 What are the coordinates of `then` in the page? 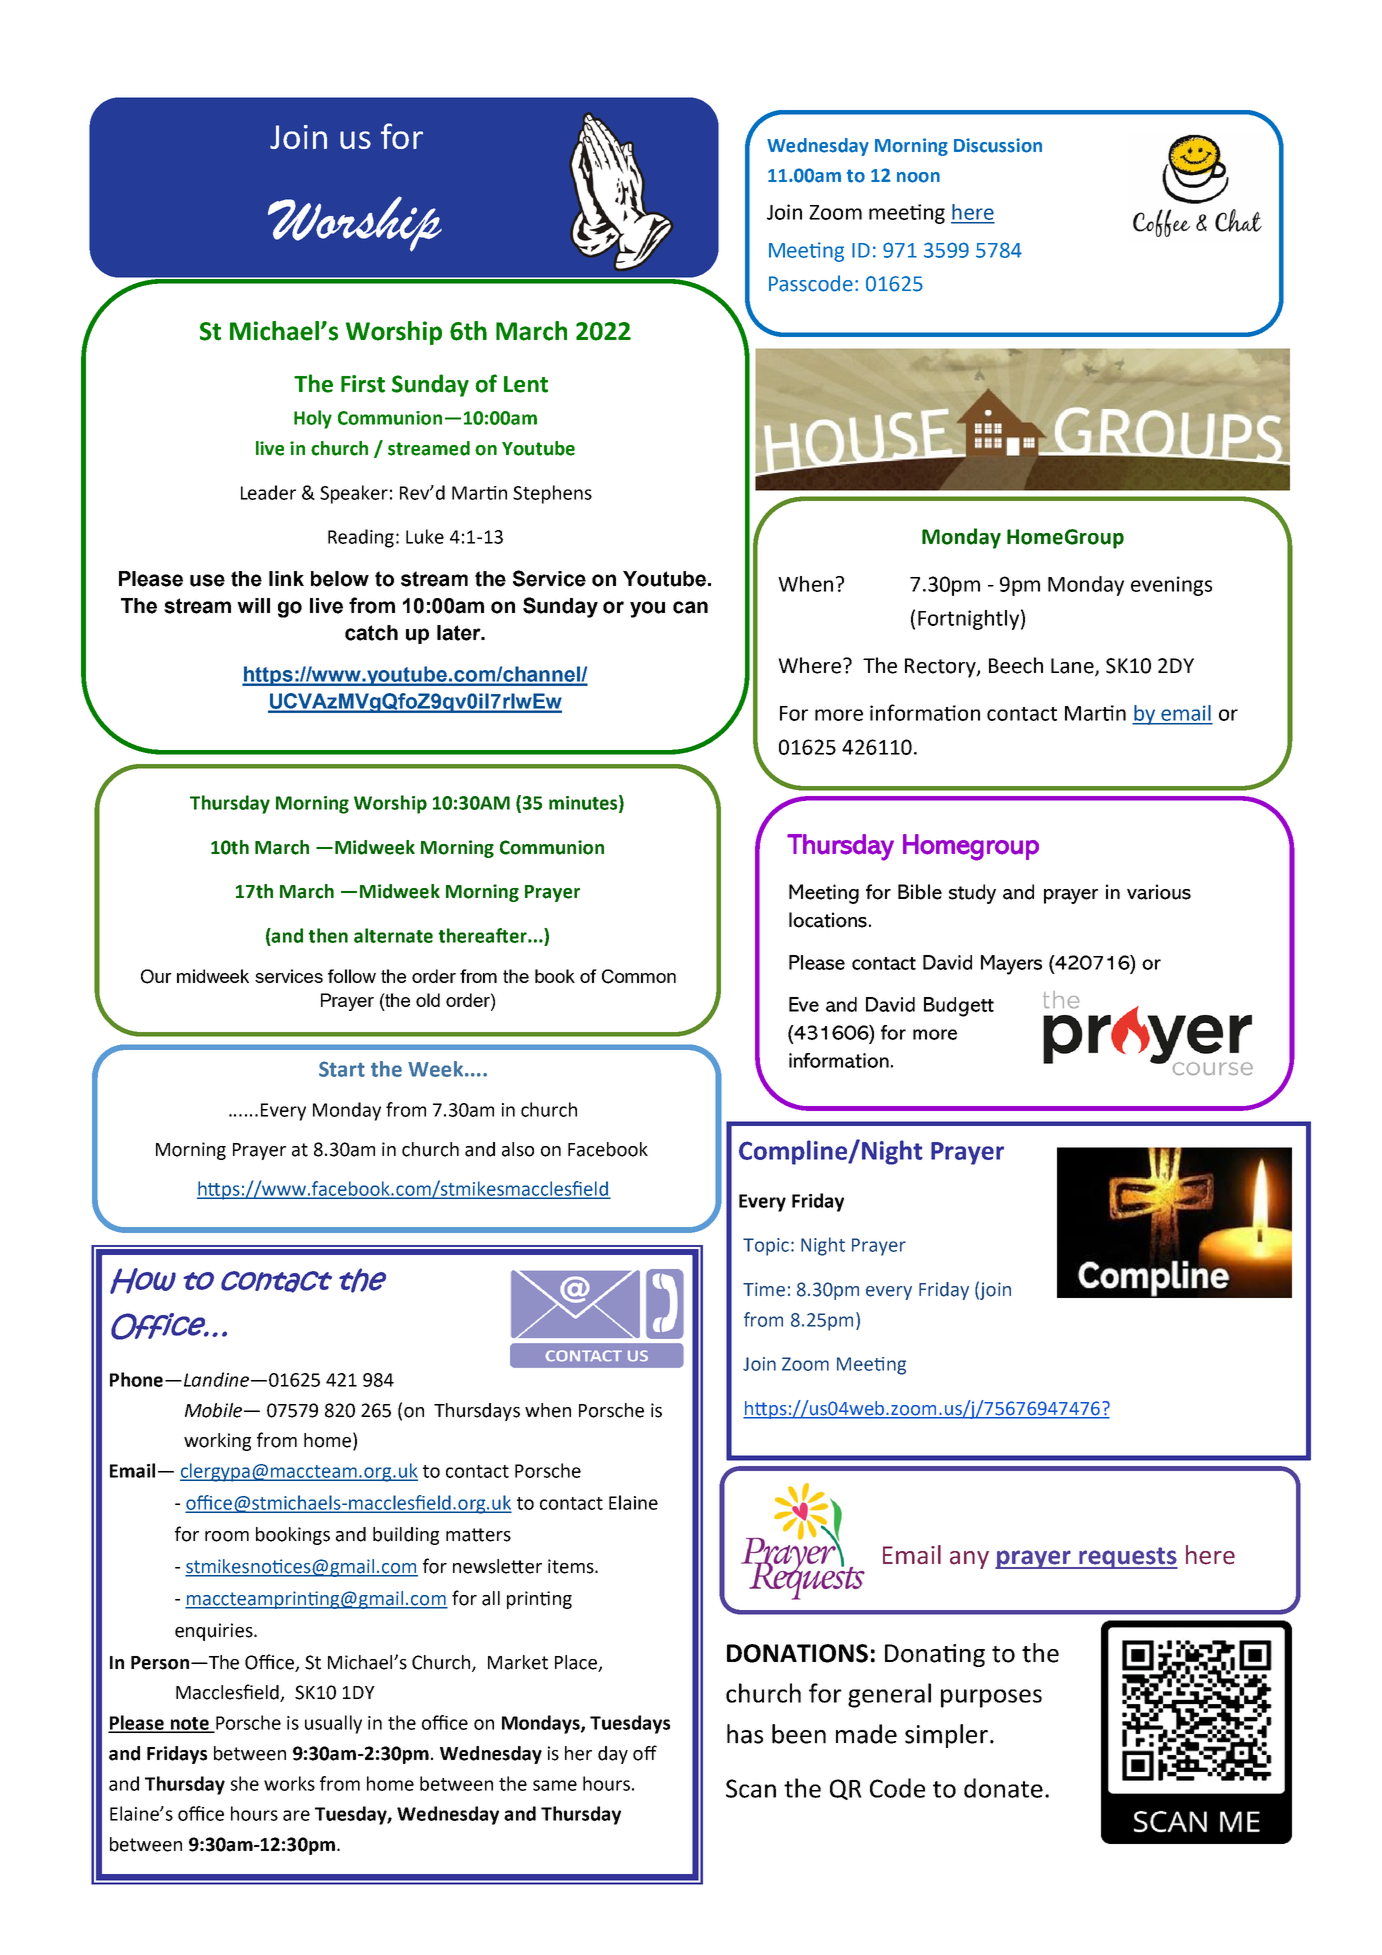 It's located at (328, 935).
